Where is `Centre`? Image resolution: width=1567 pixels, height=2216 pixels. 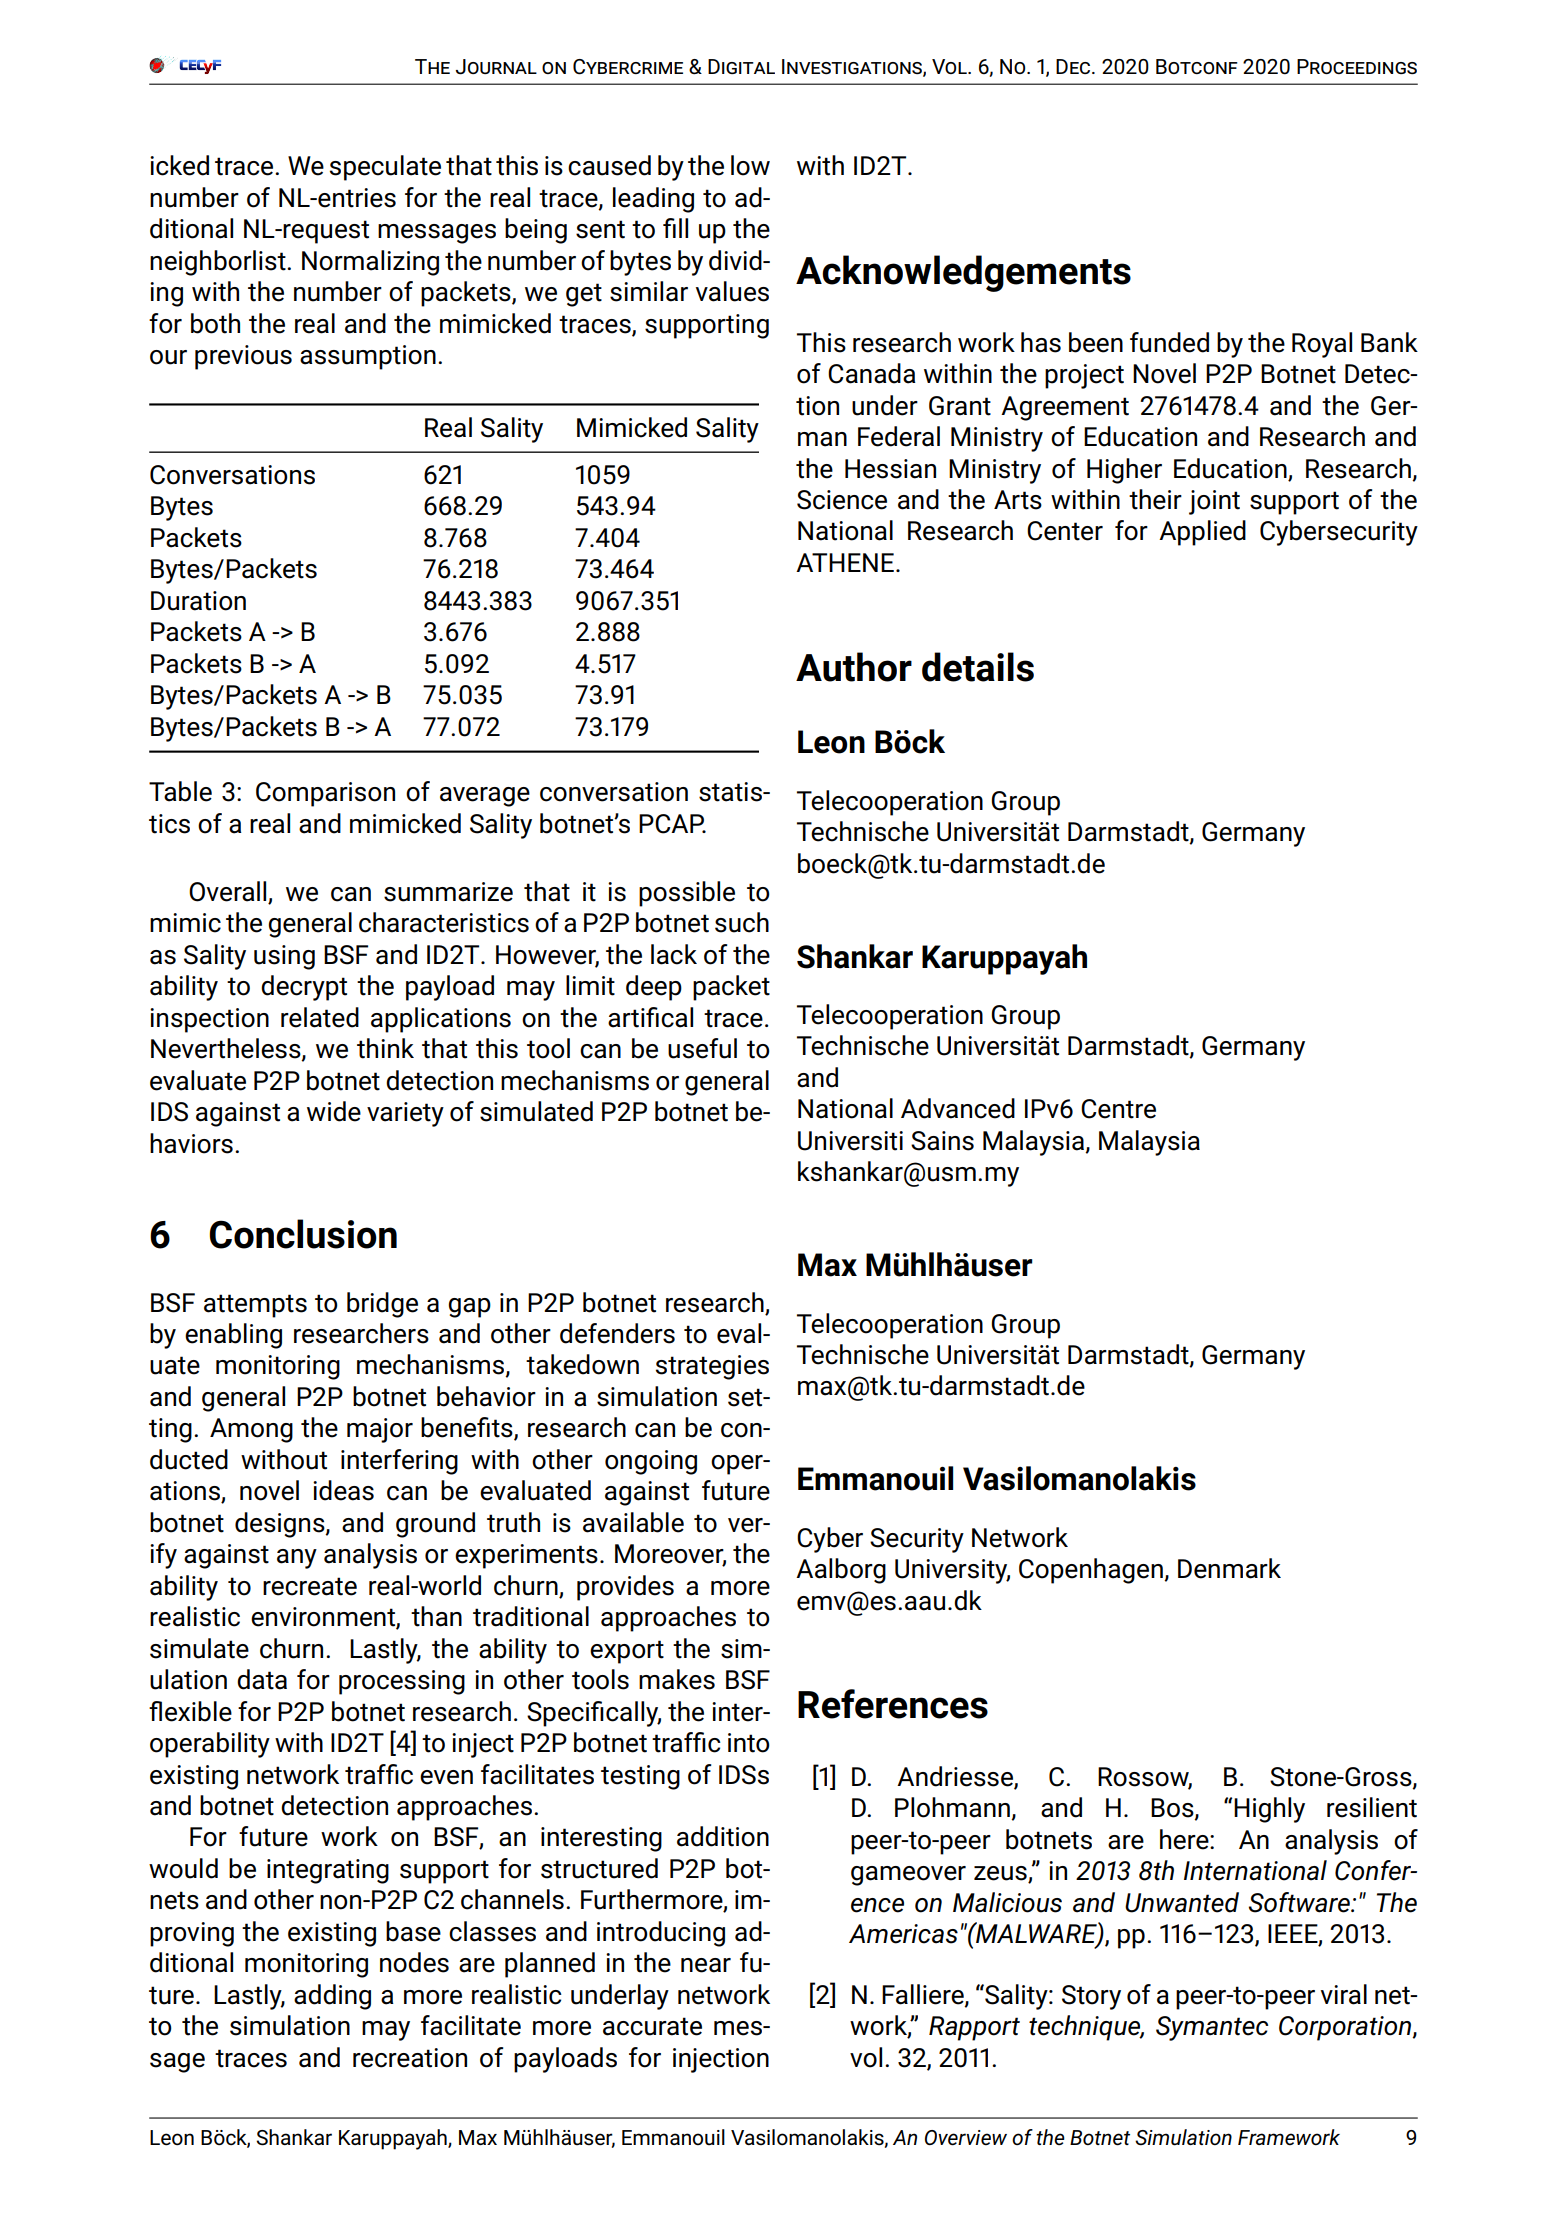
Centre is located at coordinates (1118, 1109).
